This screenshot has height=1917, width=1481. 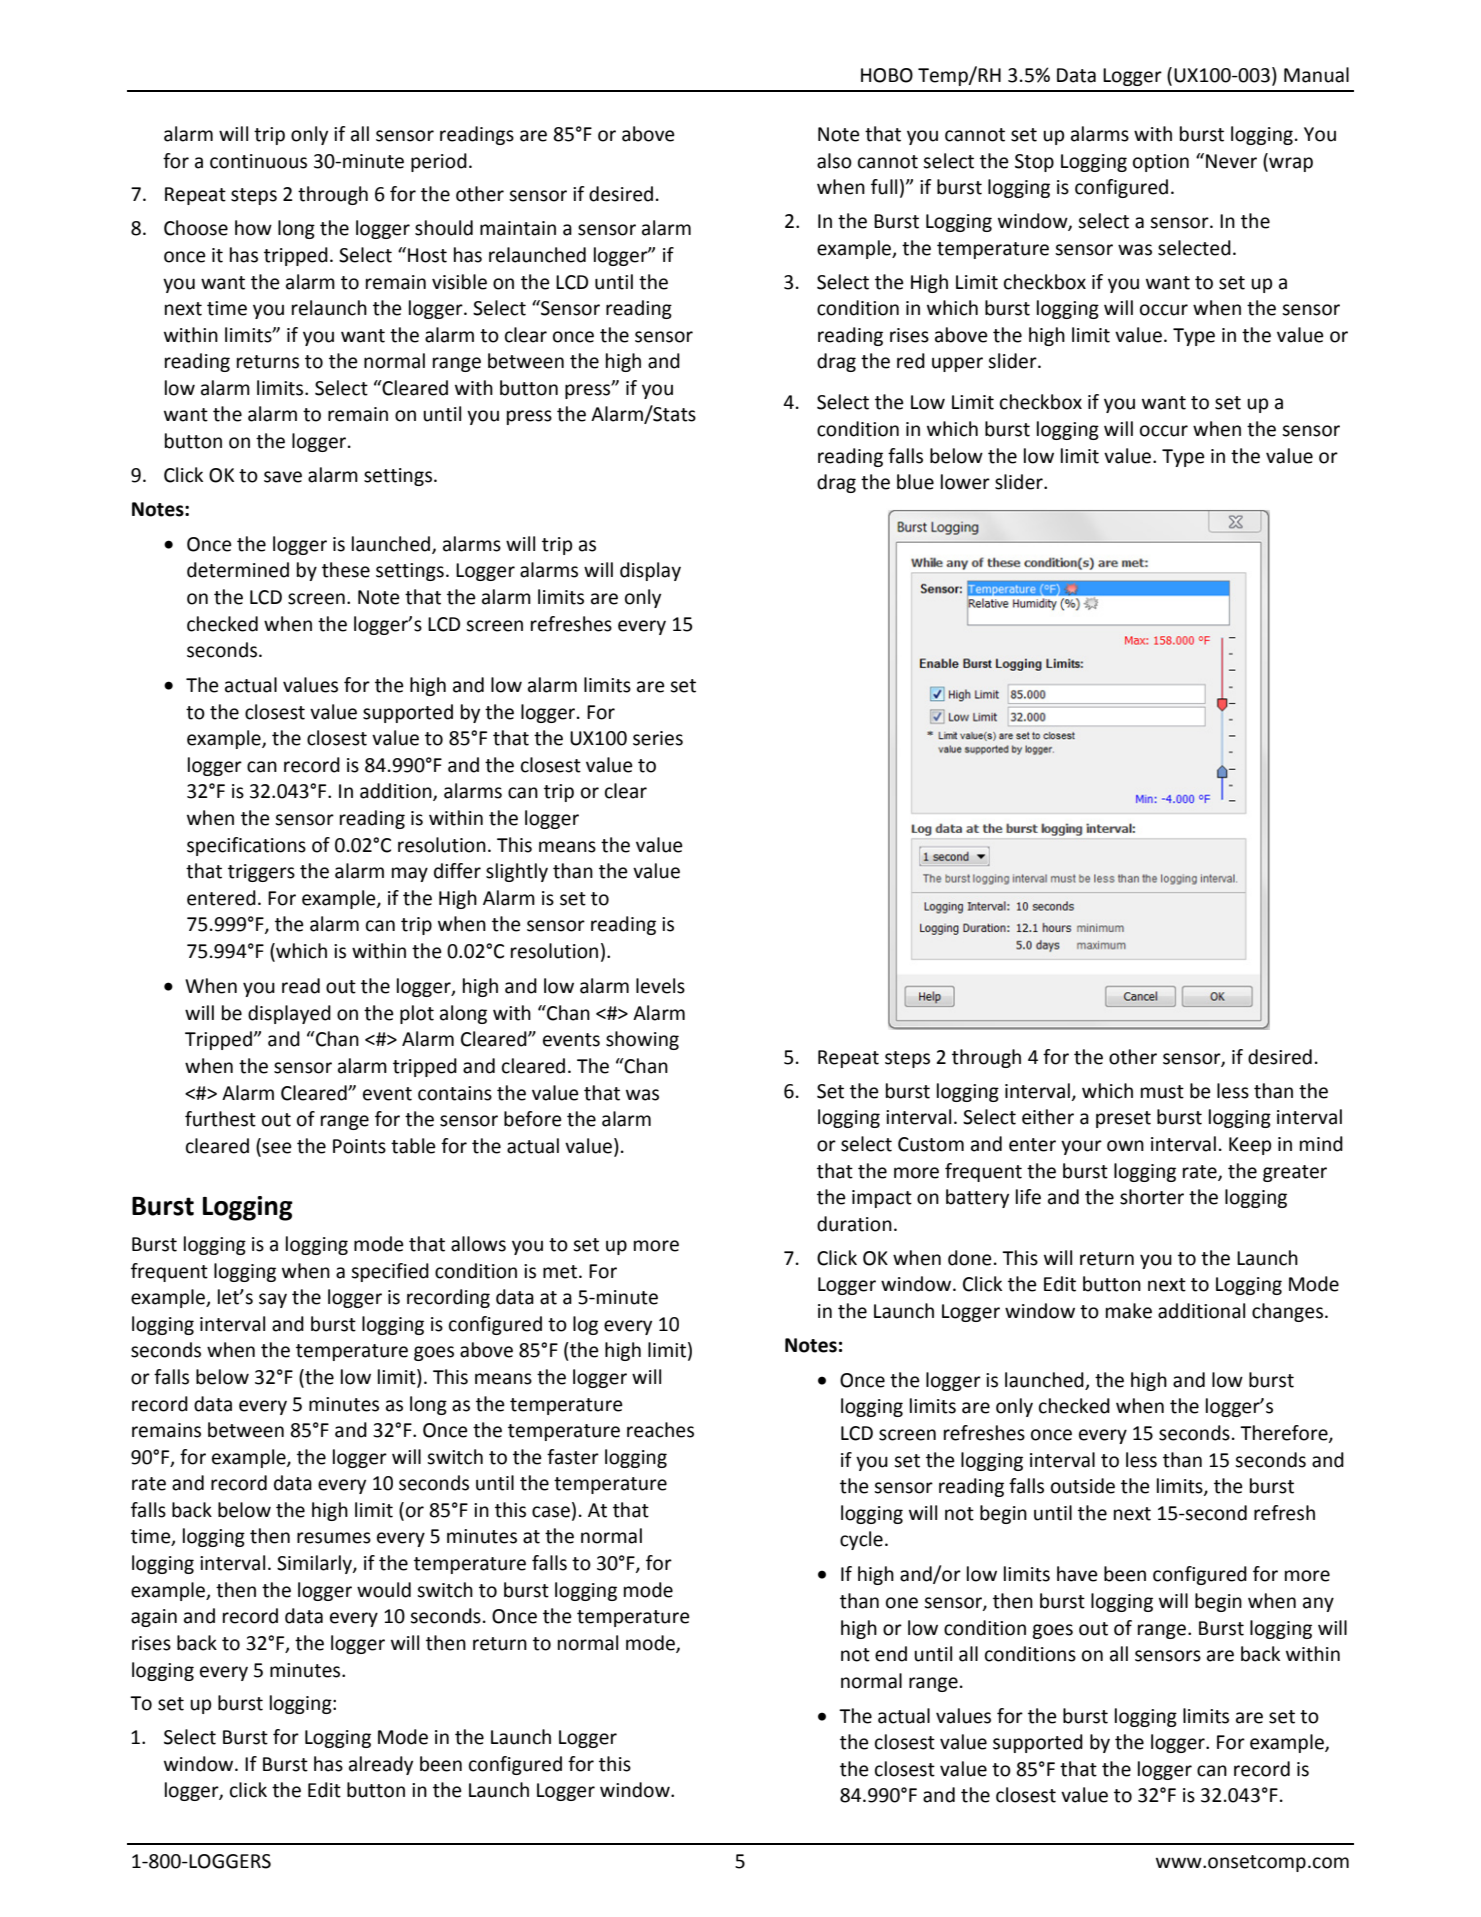 What do you see at coordinates (965, 482) in the screenshot?
I see `lower` at bounding box center [965, 482].
